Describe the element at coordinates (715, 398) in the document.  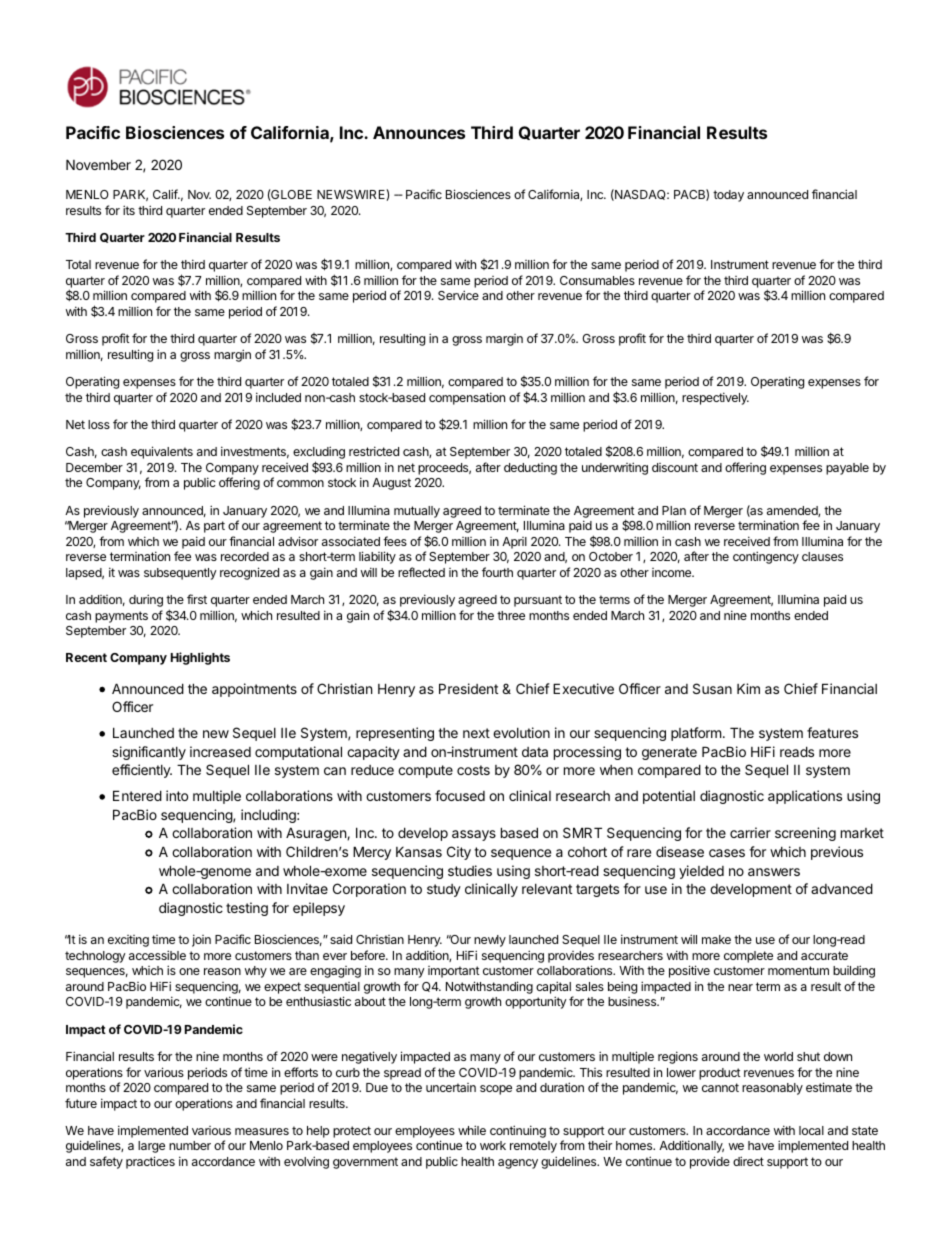
I see `respectively` at that location.
